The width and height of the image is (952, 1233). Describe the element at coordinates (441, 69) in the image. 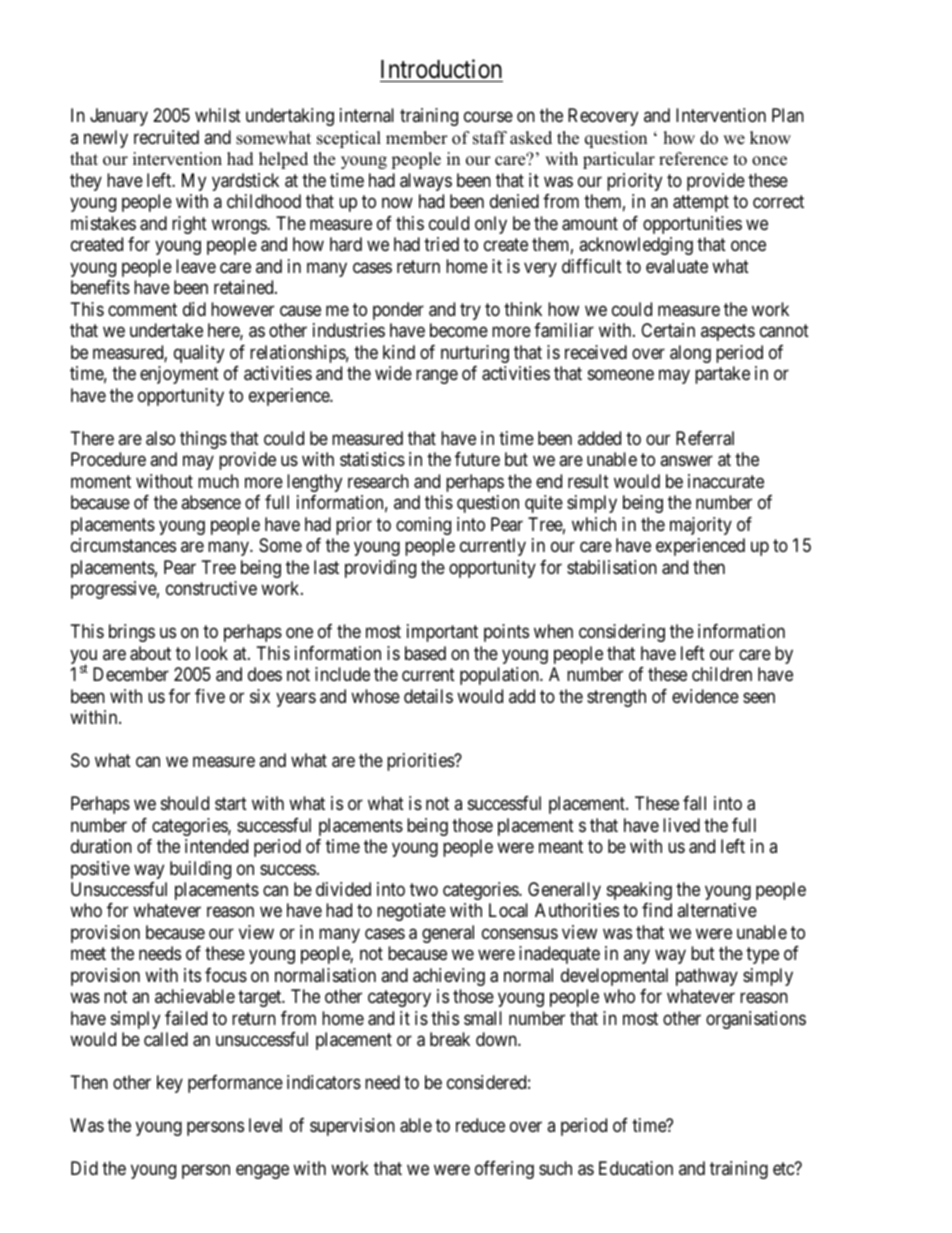

I see `Introduction` at that location.
